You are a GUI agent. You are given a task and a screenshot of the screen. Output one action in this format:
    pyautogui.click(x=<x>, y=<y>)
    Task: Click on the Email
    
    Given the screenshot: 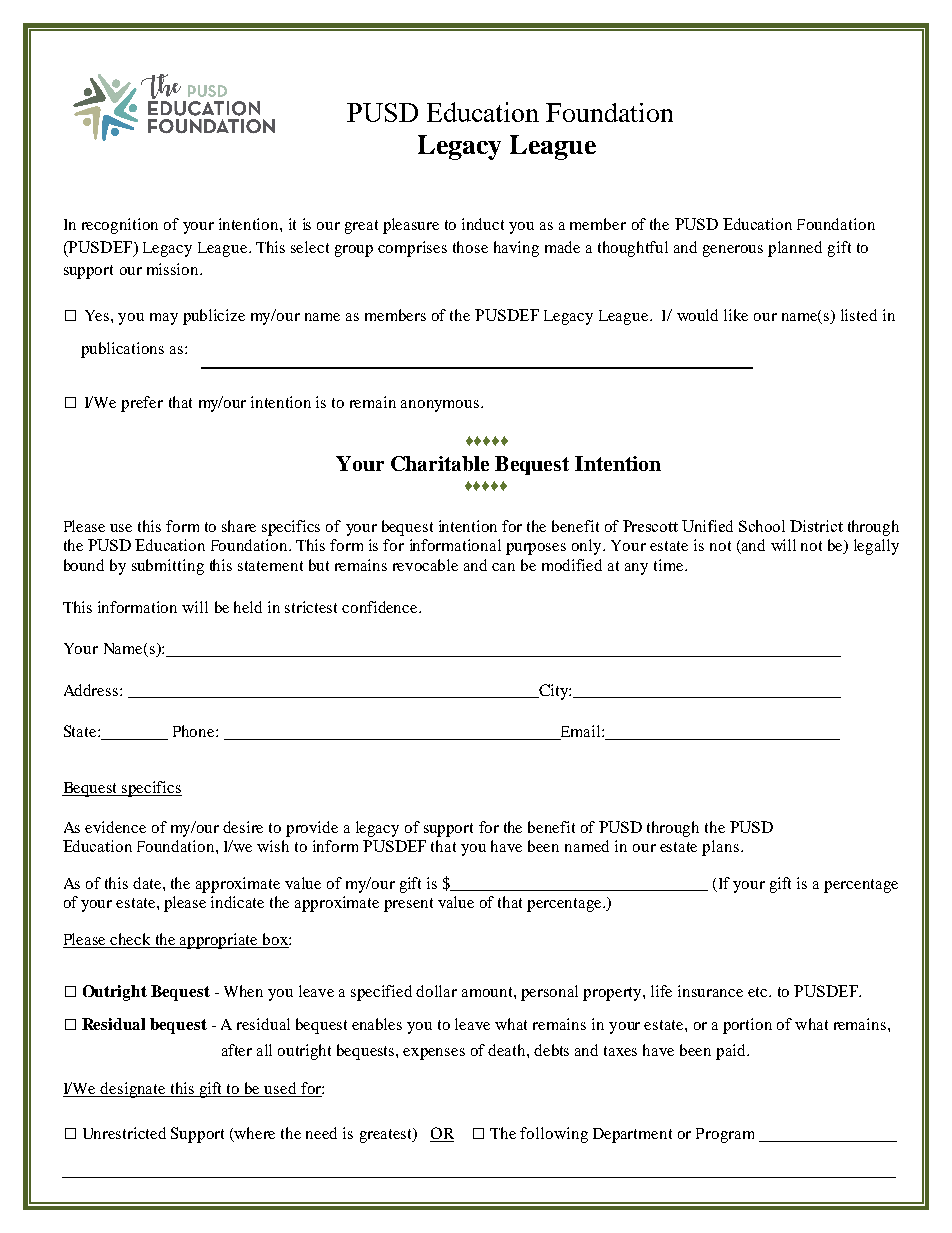 What is the action you would take?
    pyautogui.click(x=580, y=732)
